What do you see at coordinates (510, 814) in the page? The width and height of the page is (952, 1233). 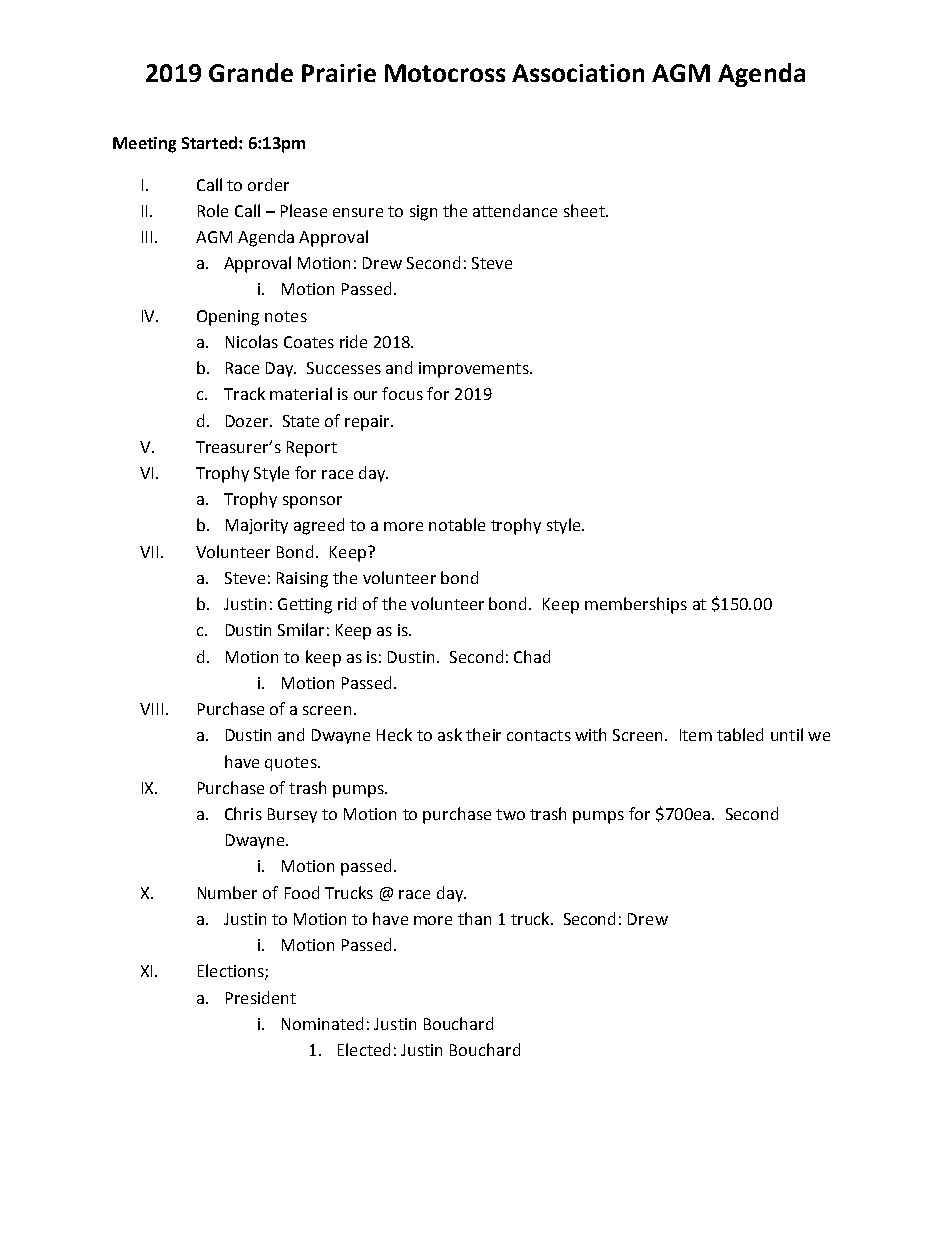 I see `two` at bounding box center [510, 814].
